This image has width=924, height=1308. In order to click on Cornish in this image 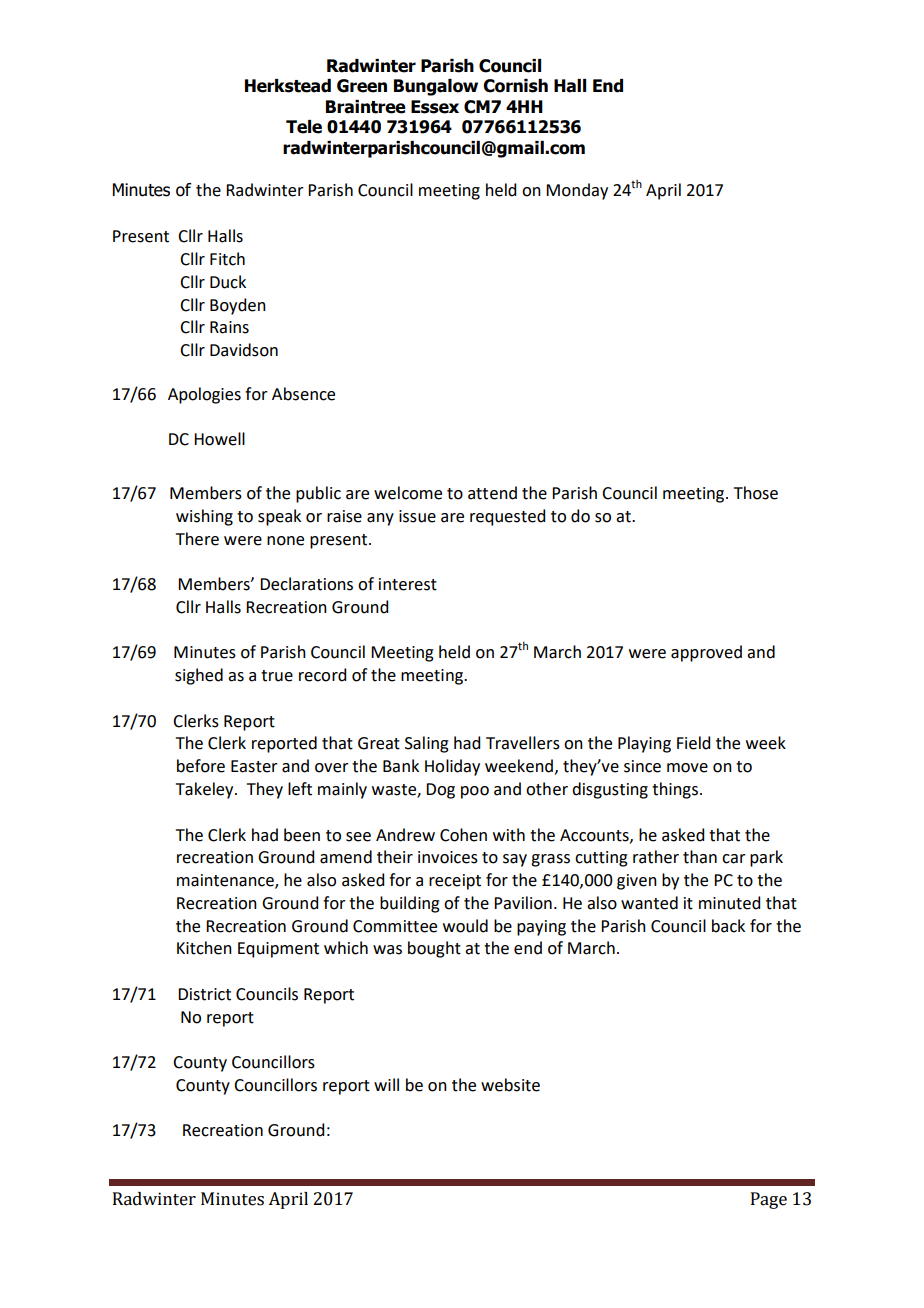, I will do `click(515, 86)`.
